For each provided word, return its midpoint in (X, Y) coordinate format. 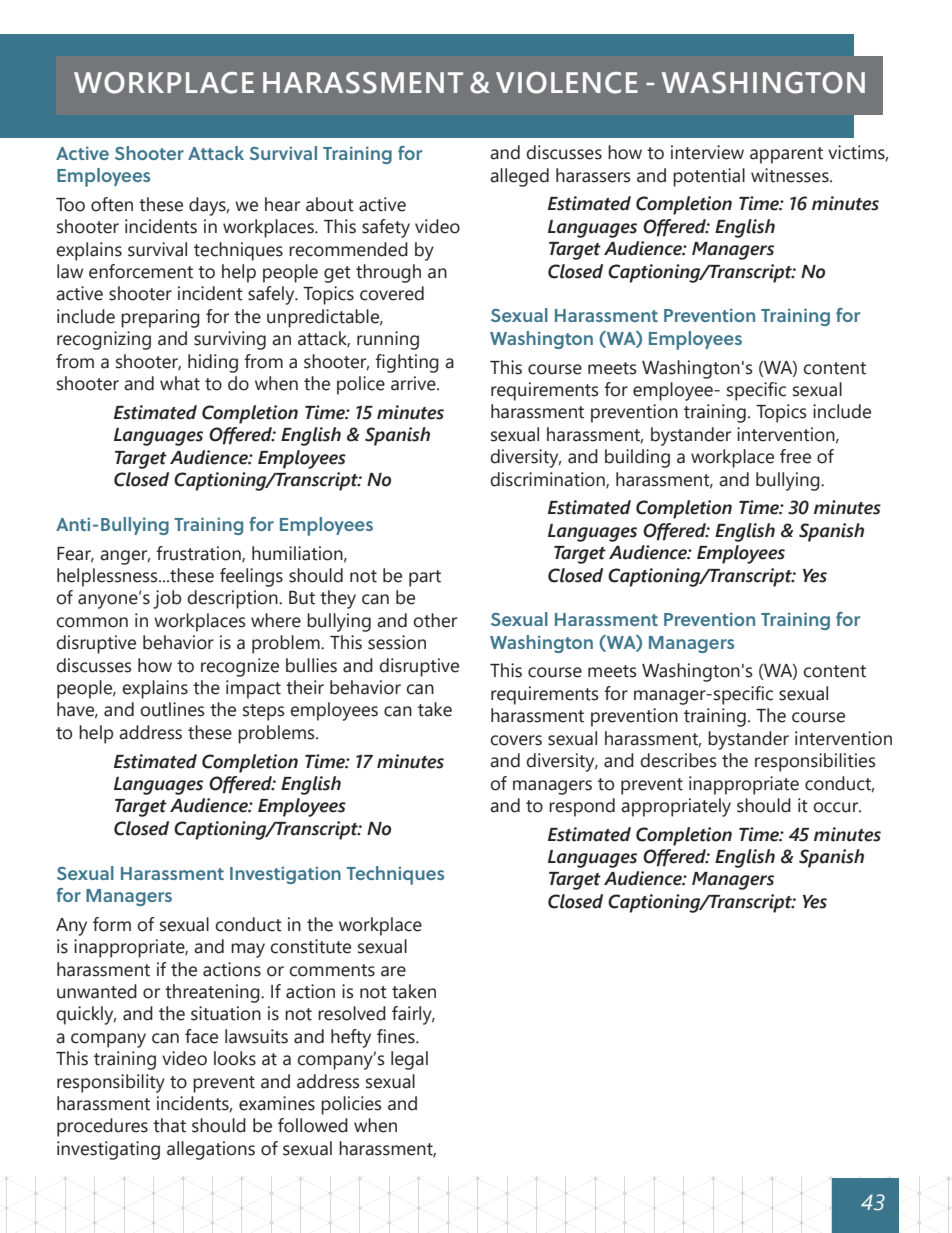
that (169, 1125)
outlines (172, 709)
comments (332, 970)
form (112, 924)
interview (707, 152)
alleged (519, 177)
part (425, 578)
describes (678, 760)
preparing (160, 318)
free (795, 456)
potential (709, 177)
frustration (199, 554)
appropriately (676, 807)
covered (392, 293)
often (112, 204)
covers (516, 740)
